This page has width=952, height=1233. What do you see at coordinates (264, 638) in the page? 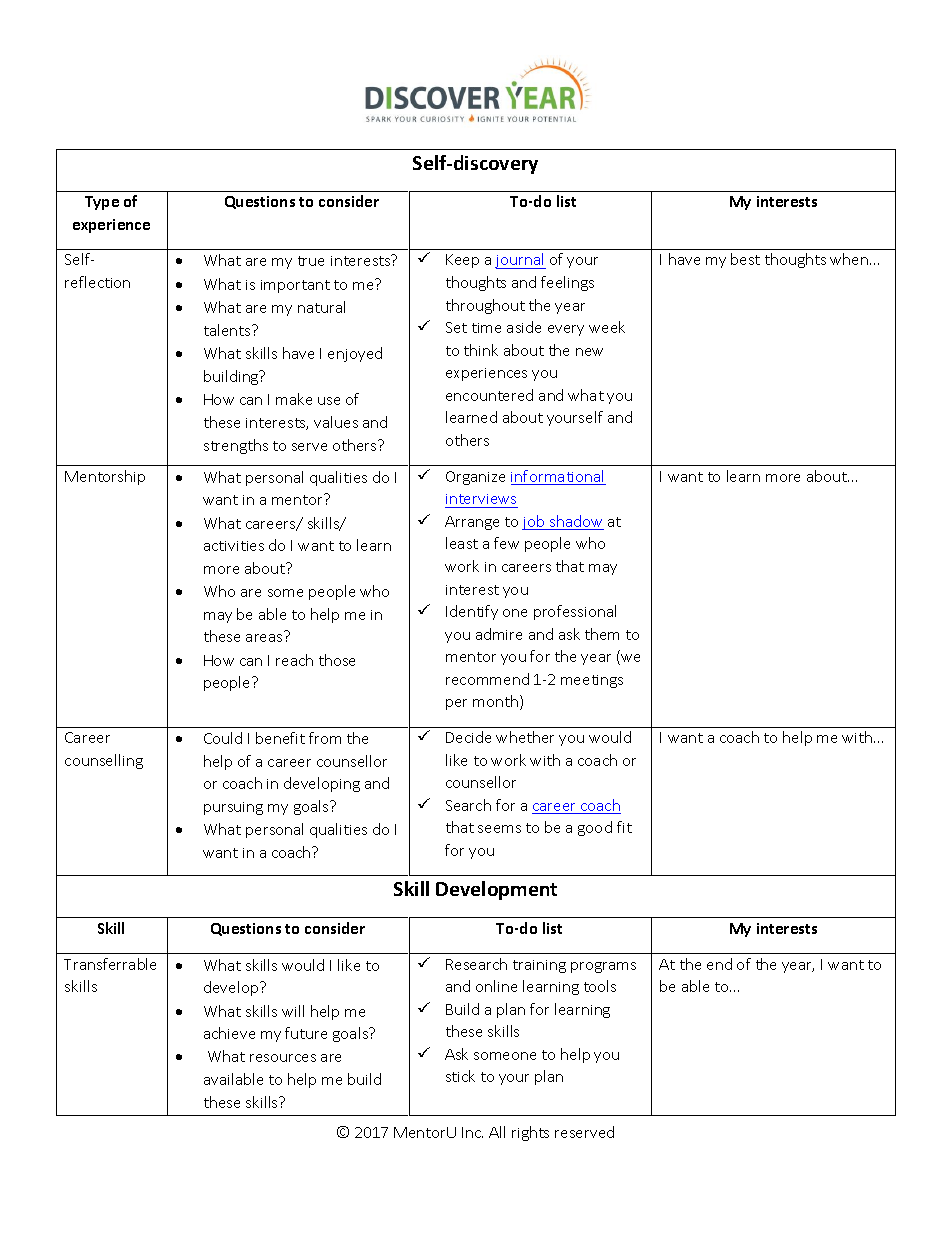
I see `areas` at bounding box center [264, 638].
